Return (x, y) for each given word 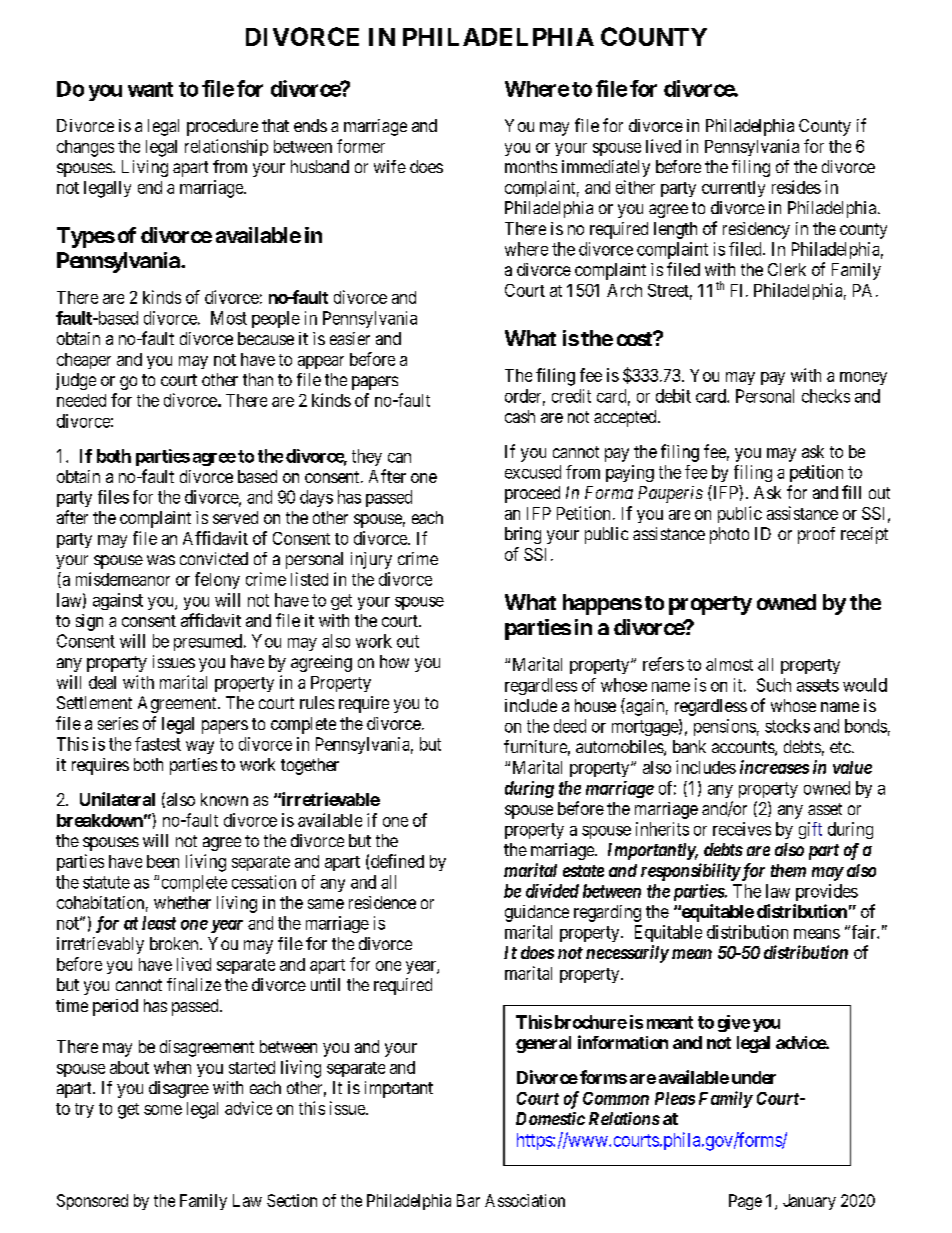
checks (826, 396)
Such (774, 685)
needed (81, 400)
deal (102, 682)
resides (796, 187)
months (531, 166)
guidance (537, 913)
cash (520, 416)
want (150, 89)
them (788, 870)
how (394, 661)
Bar (468, 1200)
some (163, 1110)
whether (182, 902)
